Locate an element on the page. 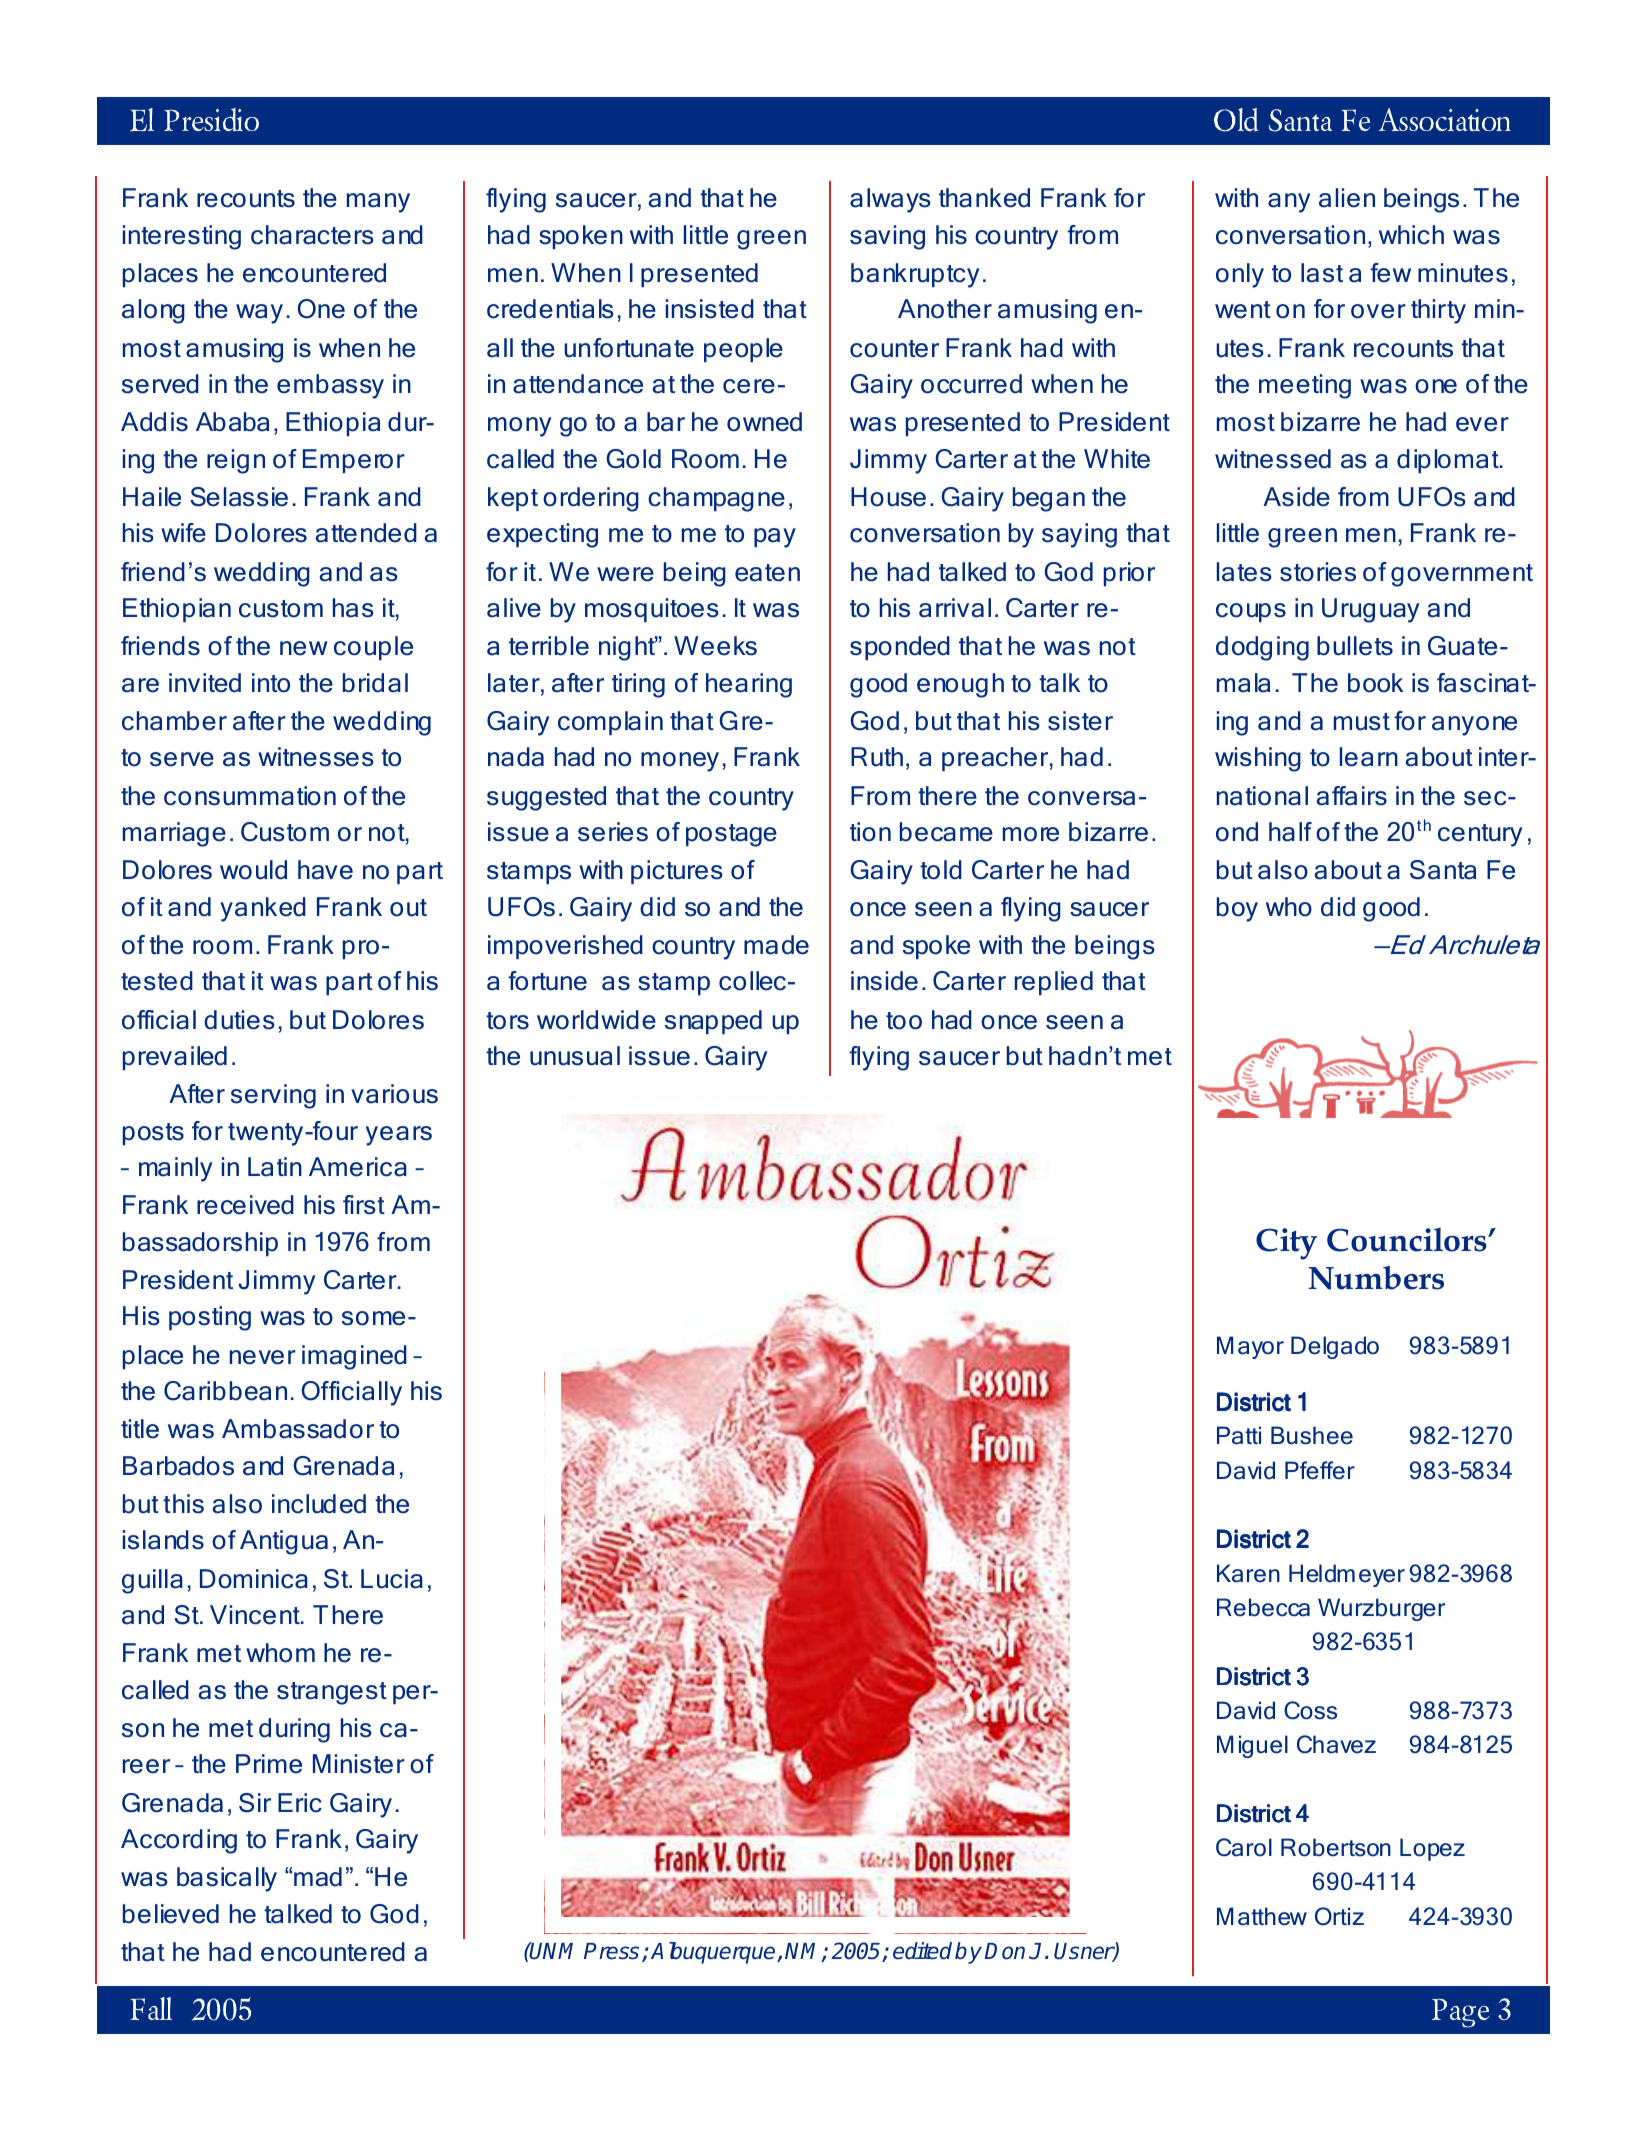 This image has height=2131, width=1647. always is located at coordinates (890, 200).
